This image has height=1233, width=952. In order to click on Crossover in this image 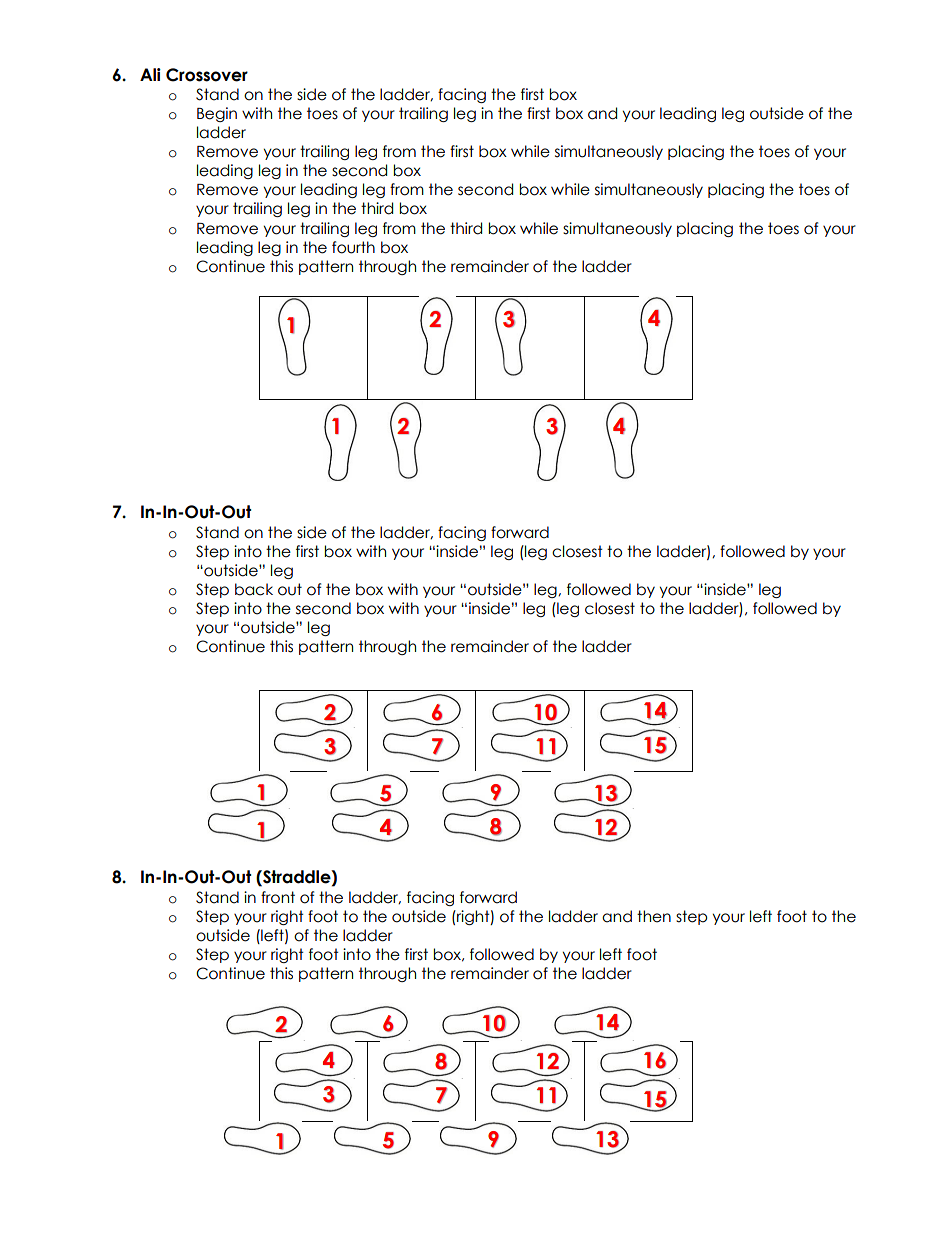, I will do `click(207, 75)`.
